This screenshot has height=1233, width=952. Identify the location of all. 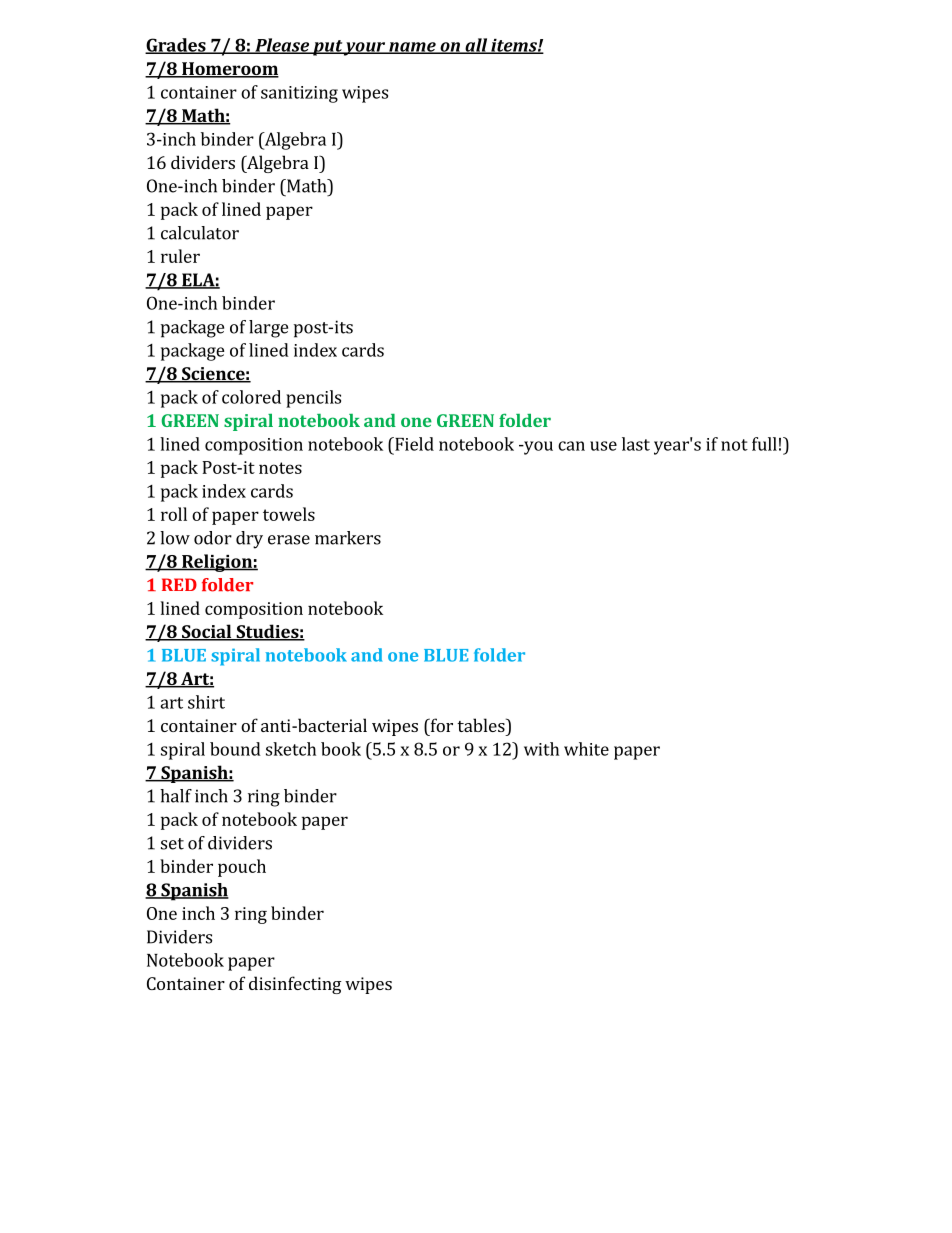
(476, 46).
